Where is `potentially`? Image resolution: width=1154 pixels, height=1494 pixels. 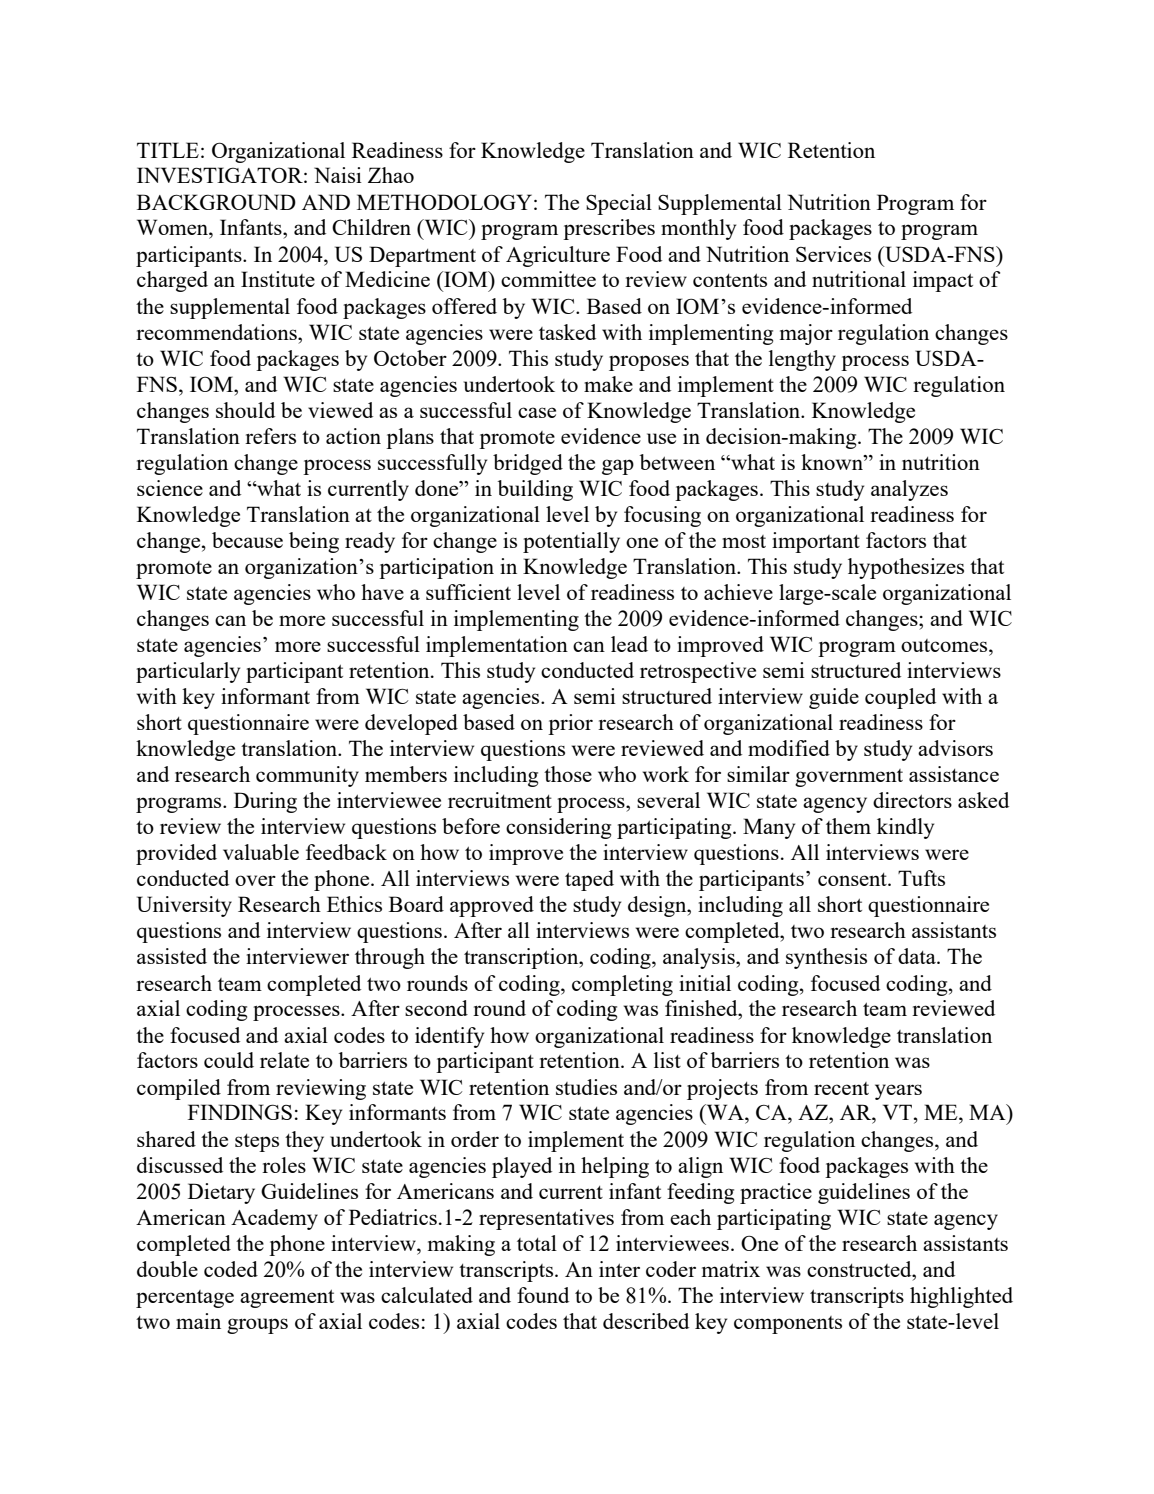
potentially is located at coordinates (571, 542).
